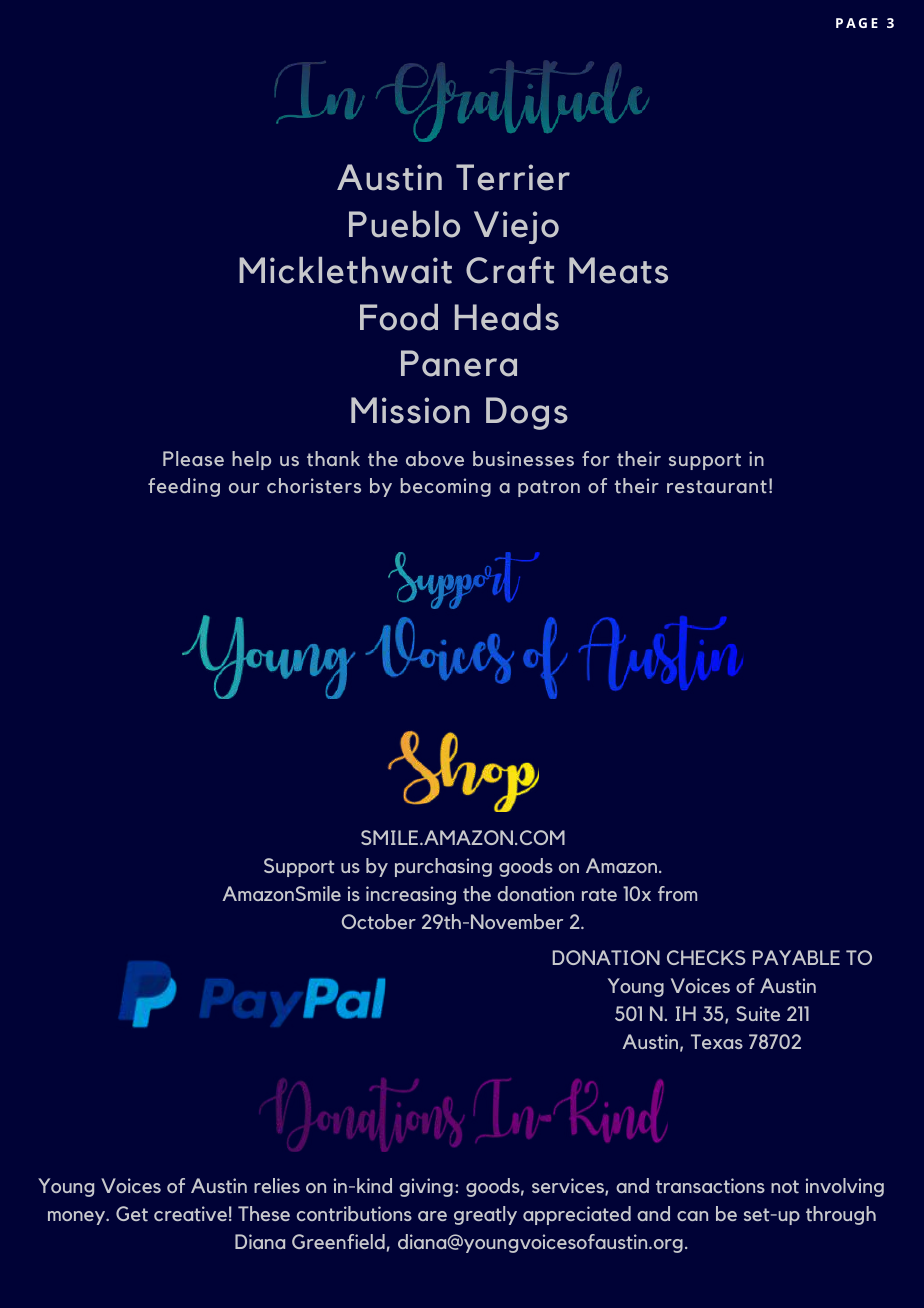  I want to click on October, so click(379, 922).
